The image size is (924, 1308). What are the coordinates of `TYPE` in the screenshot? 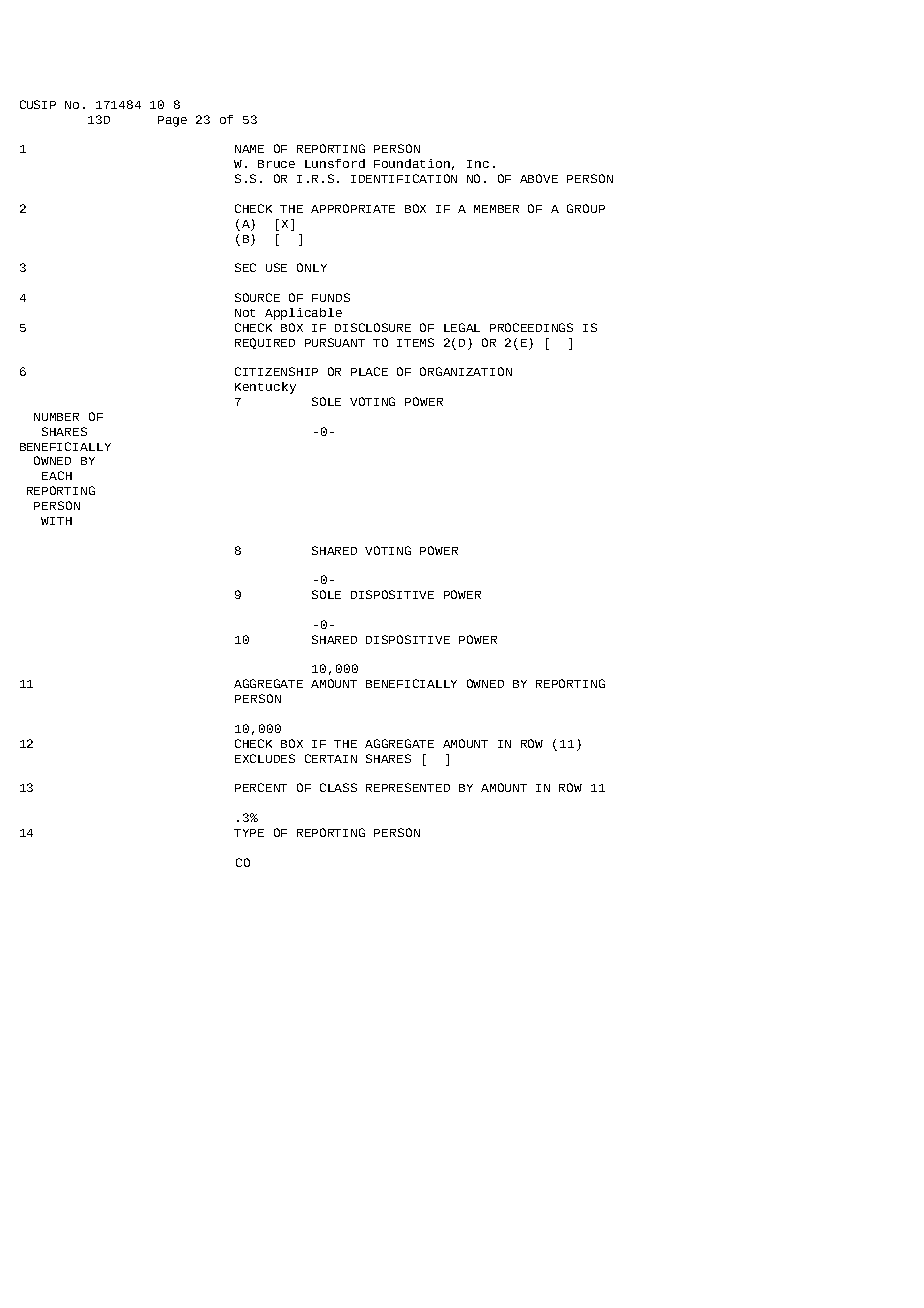 It's located at (249, 833).
